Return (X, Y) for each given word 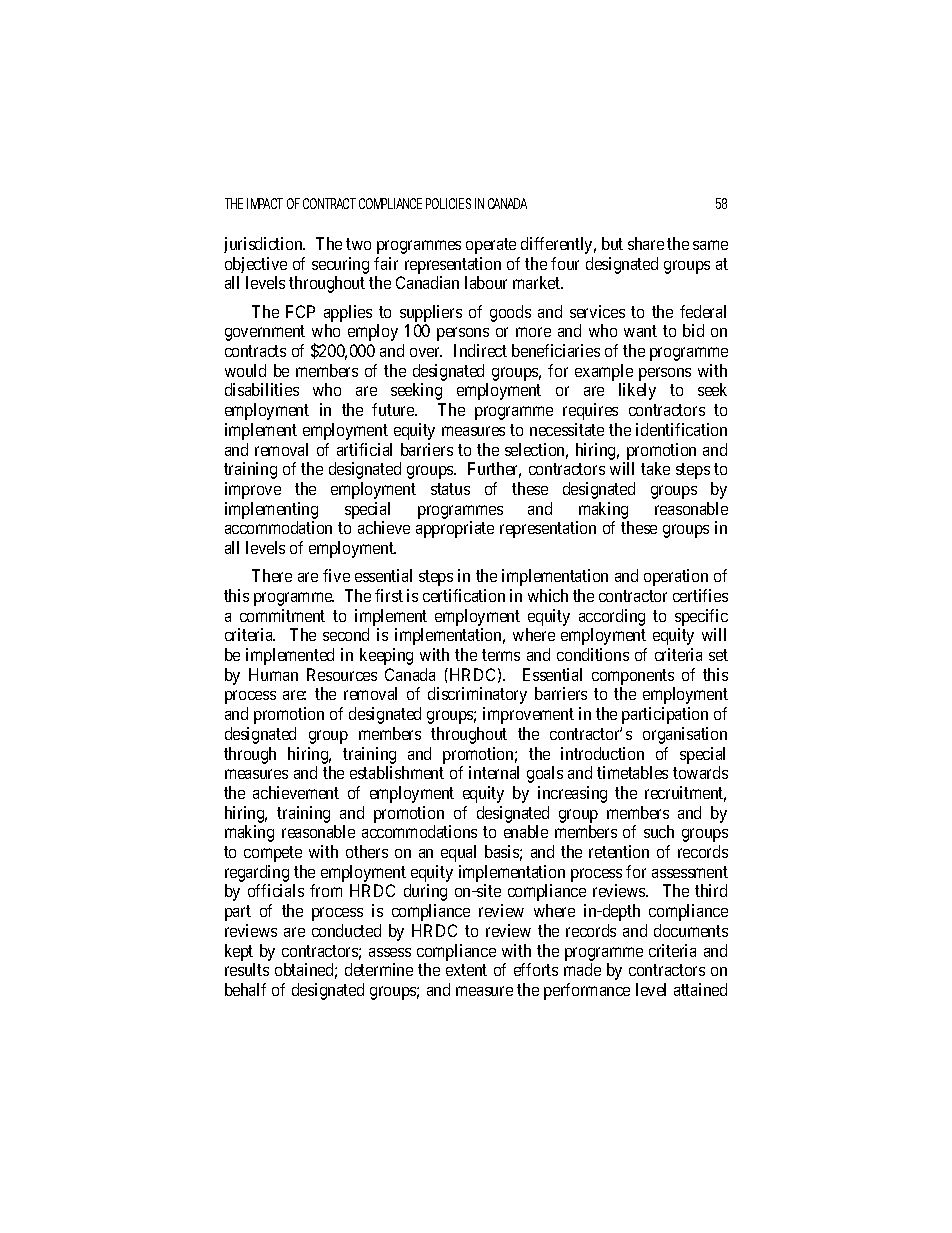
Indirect (480, 350)
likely (637, 391)
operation (676, 577)
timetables (632, 772)
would (245, 370)
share (646, 243)
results (247, 969)
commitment (282, 615)
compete (273, 854)
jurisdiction (264, 245)
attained (700, 989)
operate (491, 246)
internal (494, 772)
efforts (536, 969)
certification (464, 595)
